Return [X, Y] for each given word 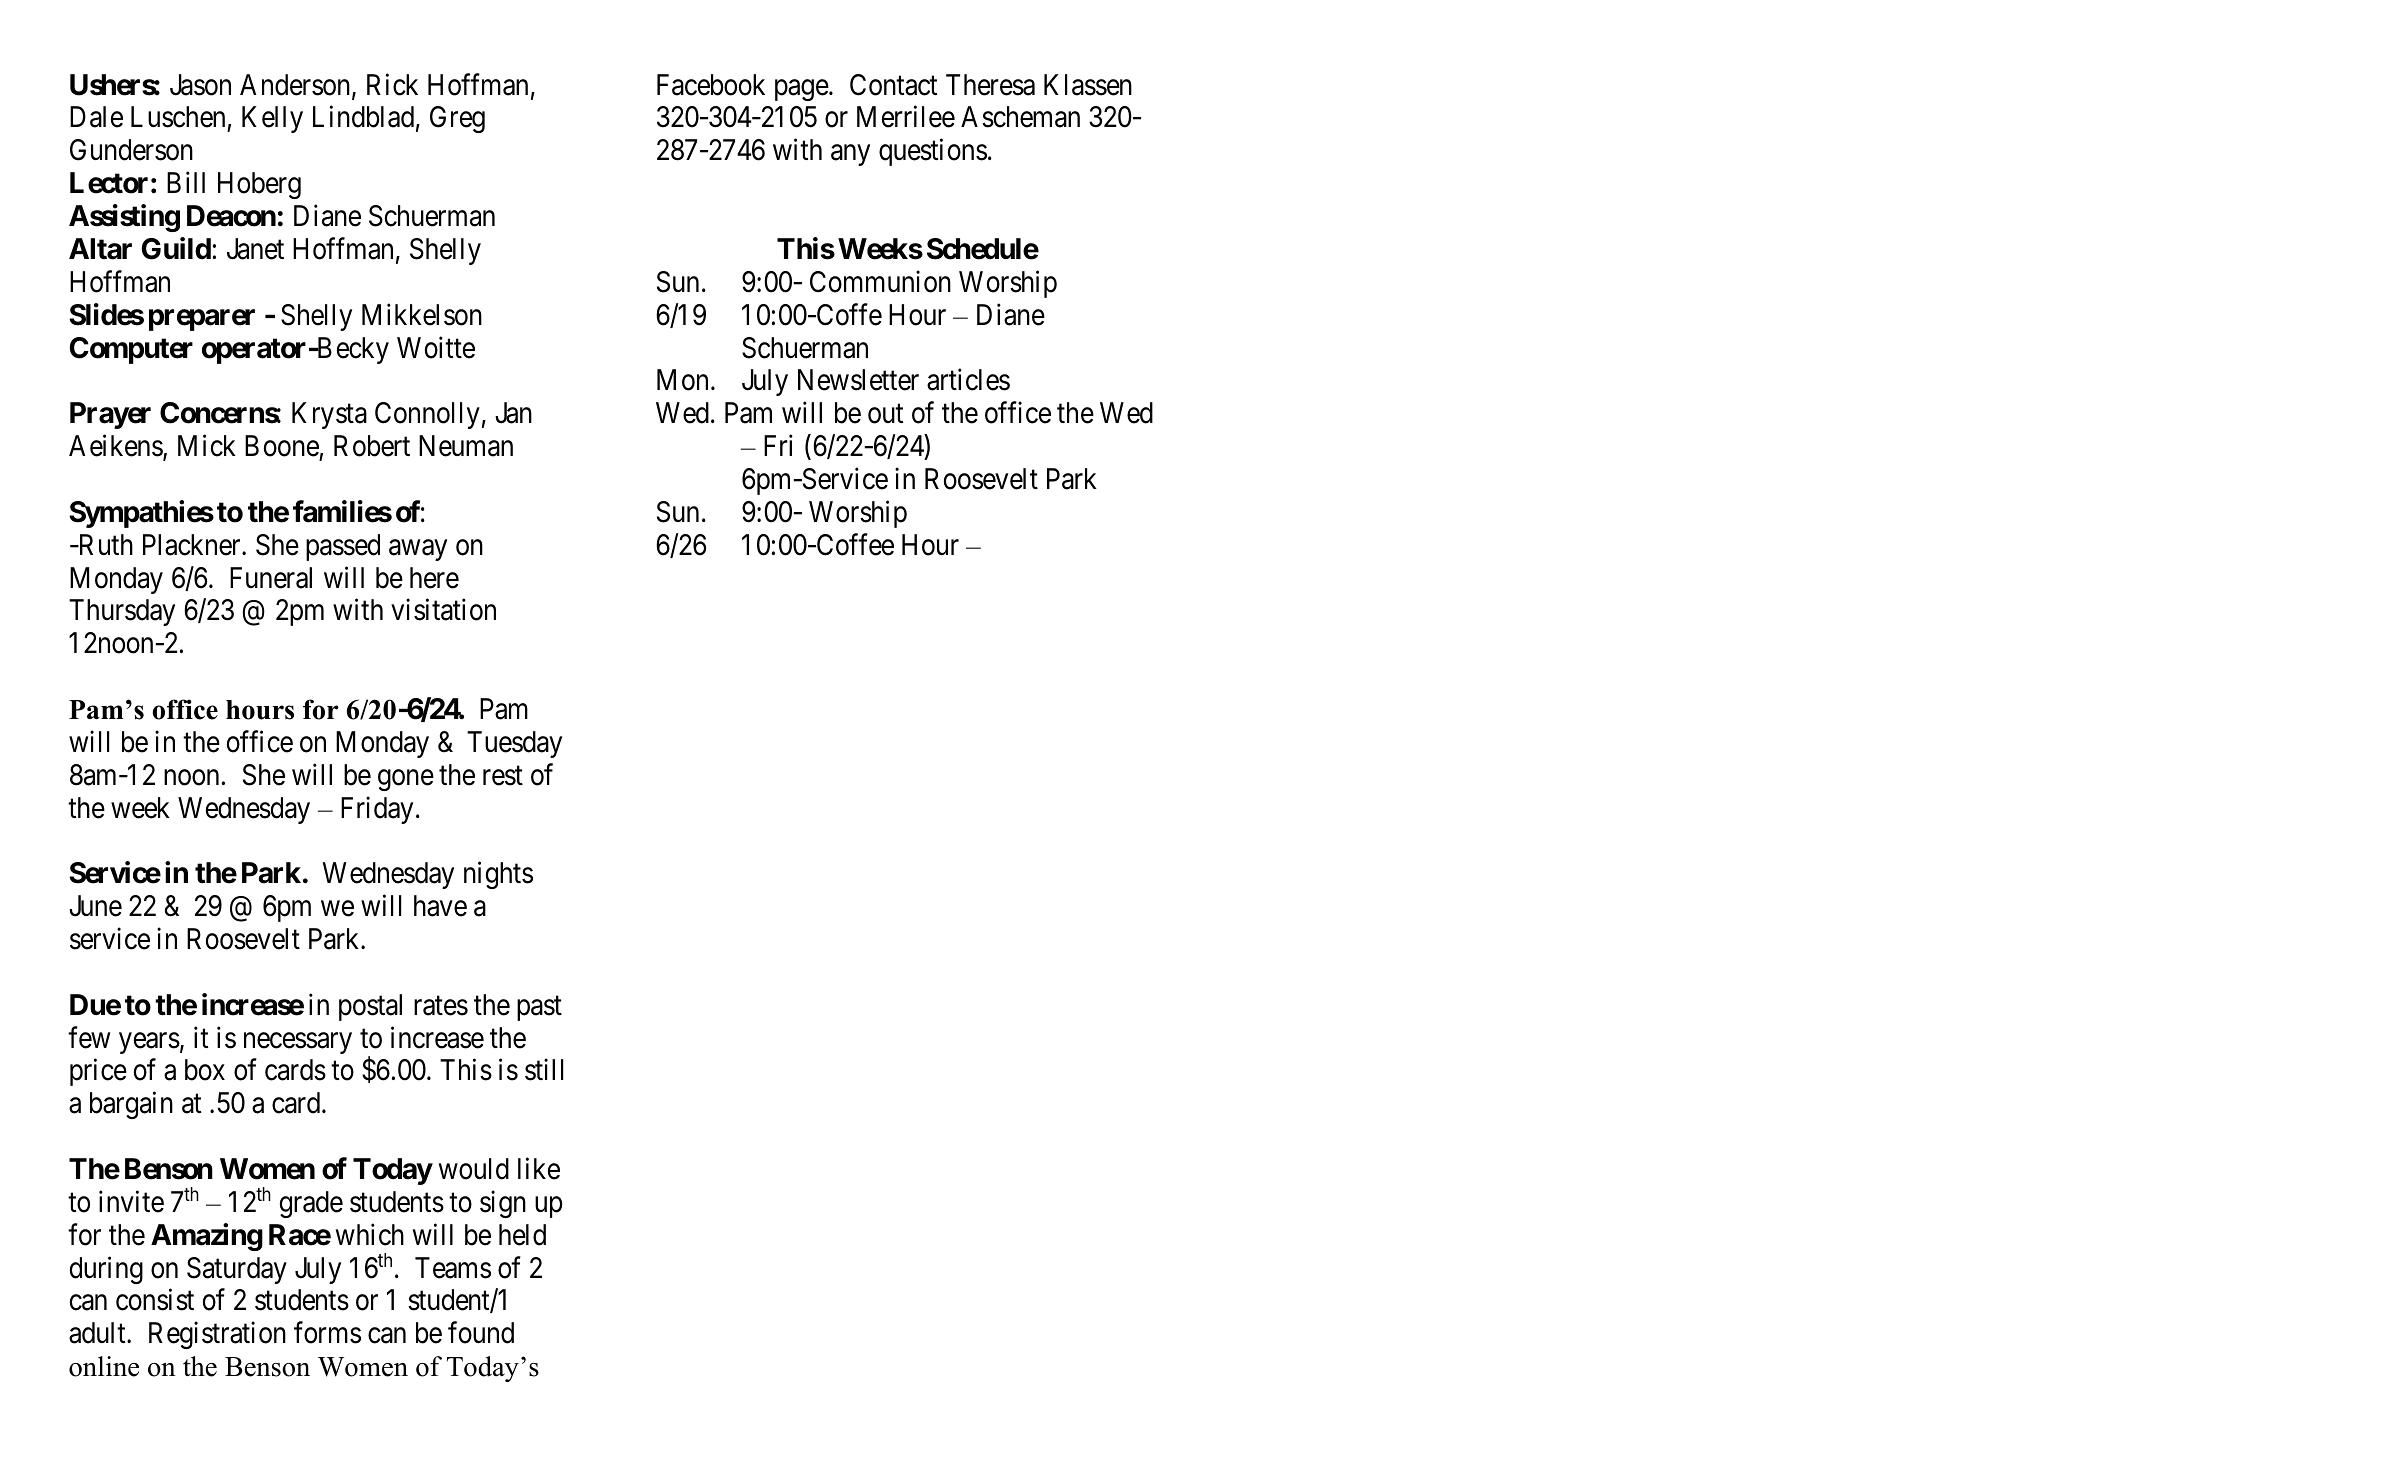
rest [503, 776]
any [850, 155]
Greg [457, 119]
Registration [217, 1335]
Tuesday [514, 744]
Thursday [122, 612]
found [481, 1333]
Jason [200, 85]
